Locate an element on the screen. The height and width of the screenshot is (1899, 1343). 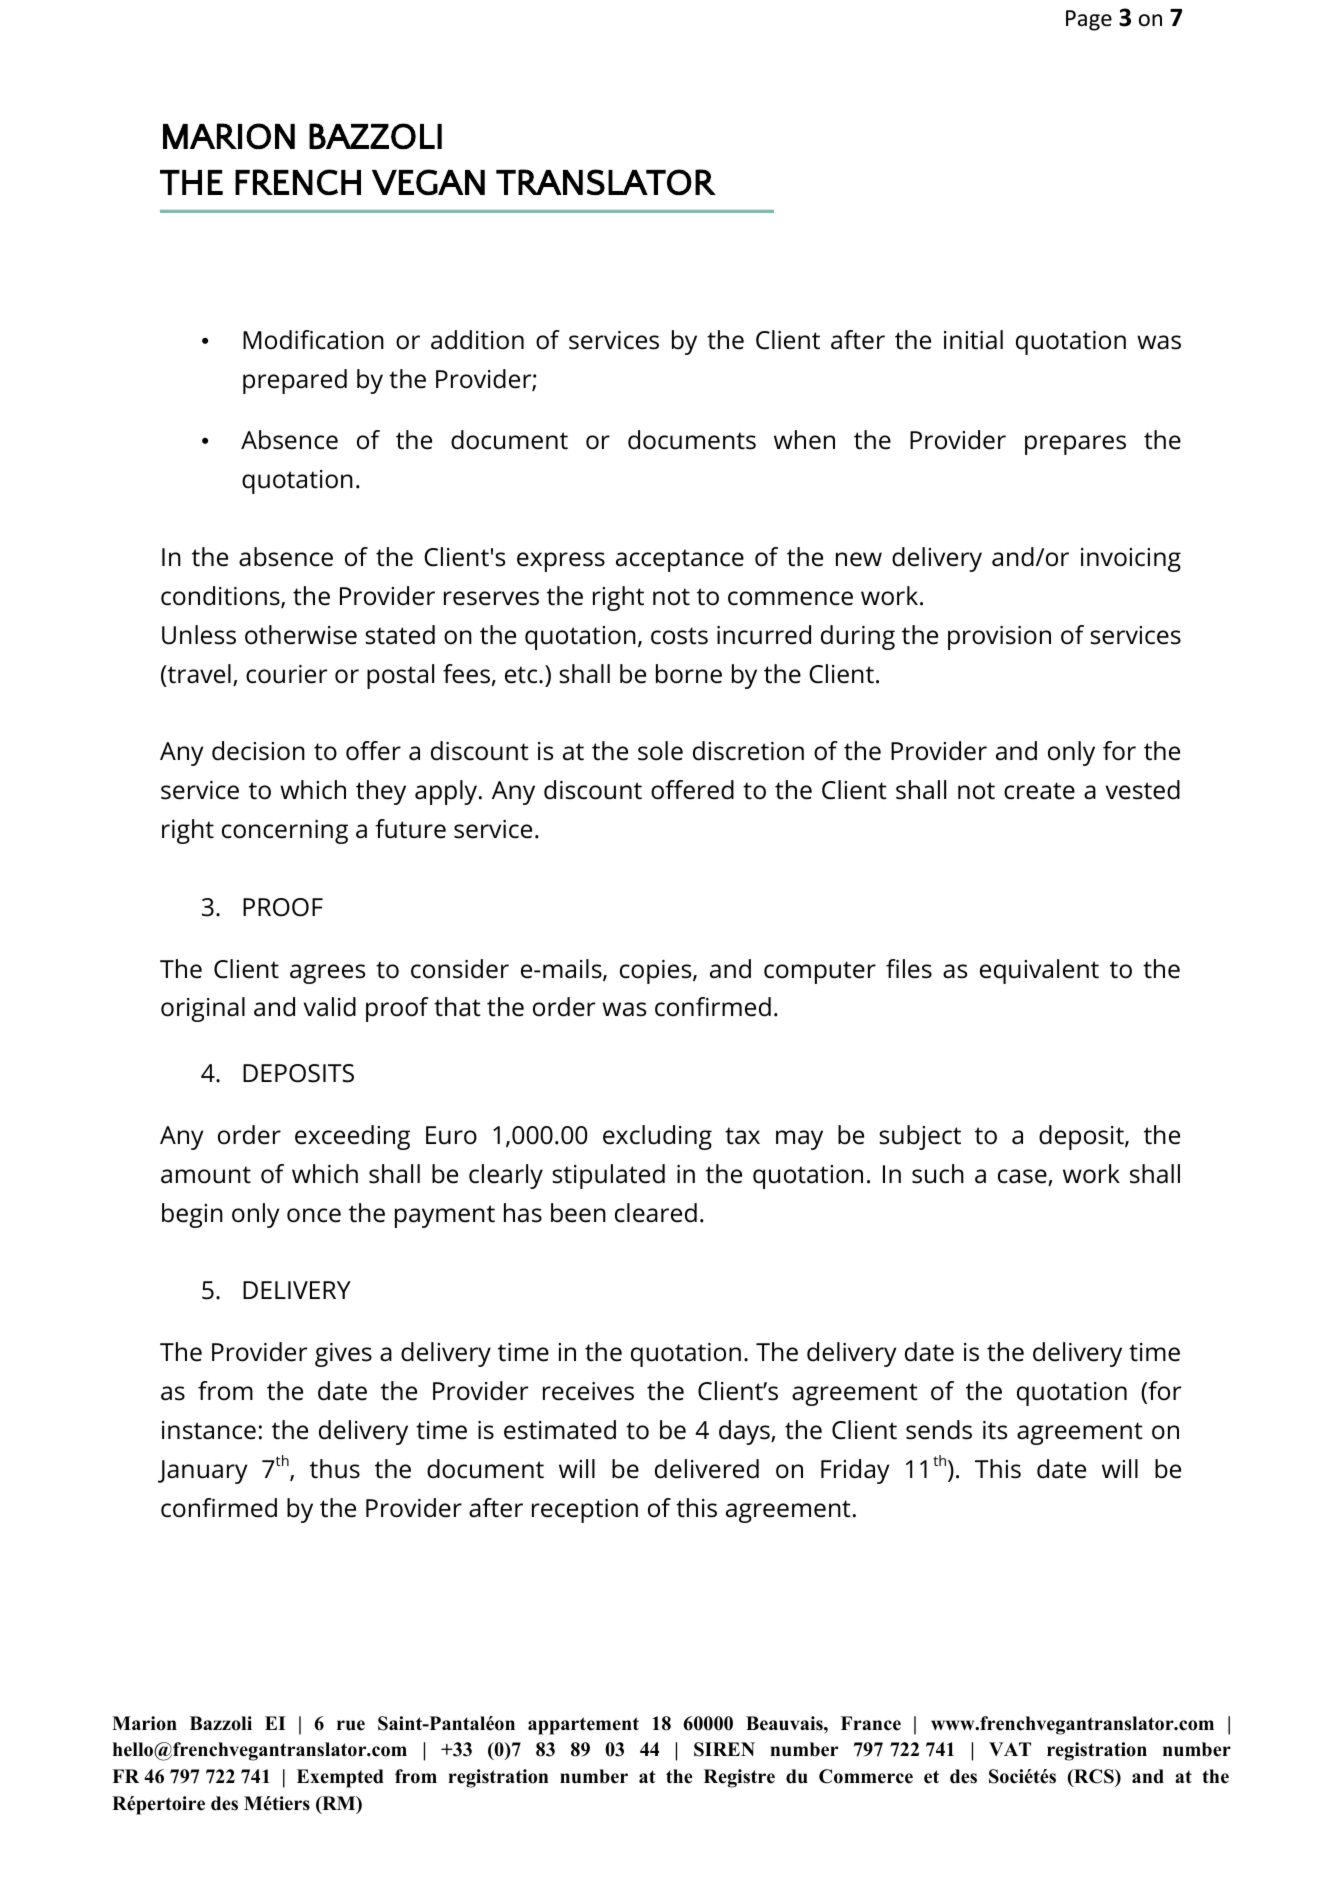
decision is located at coordinates (258, 751).
